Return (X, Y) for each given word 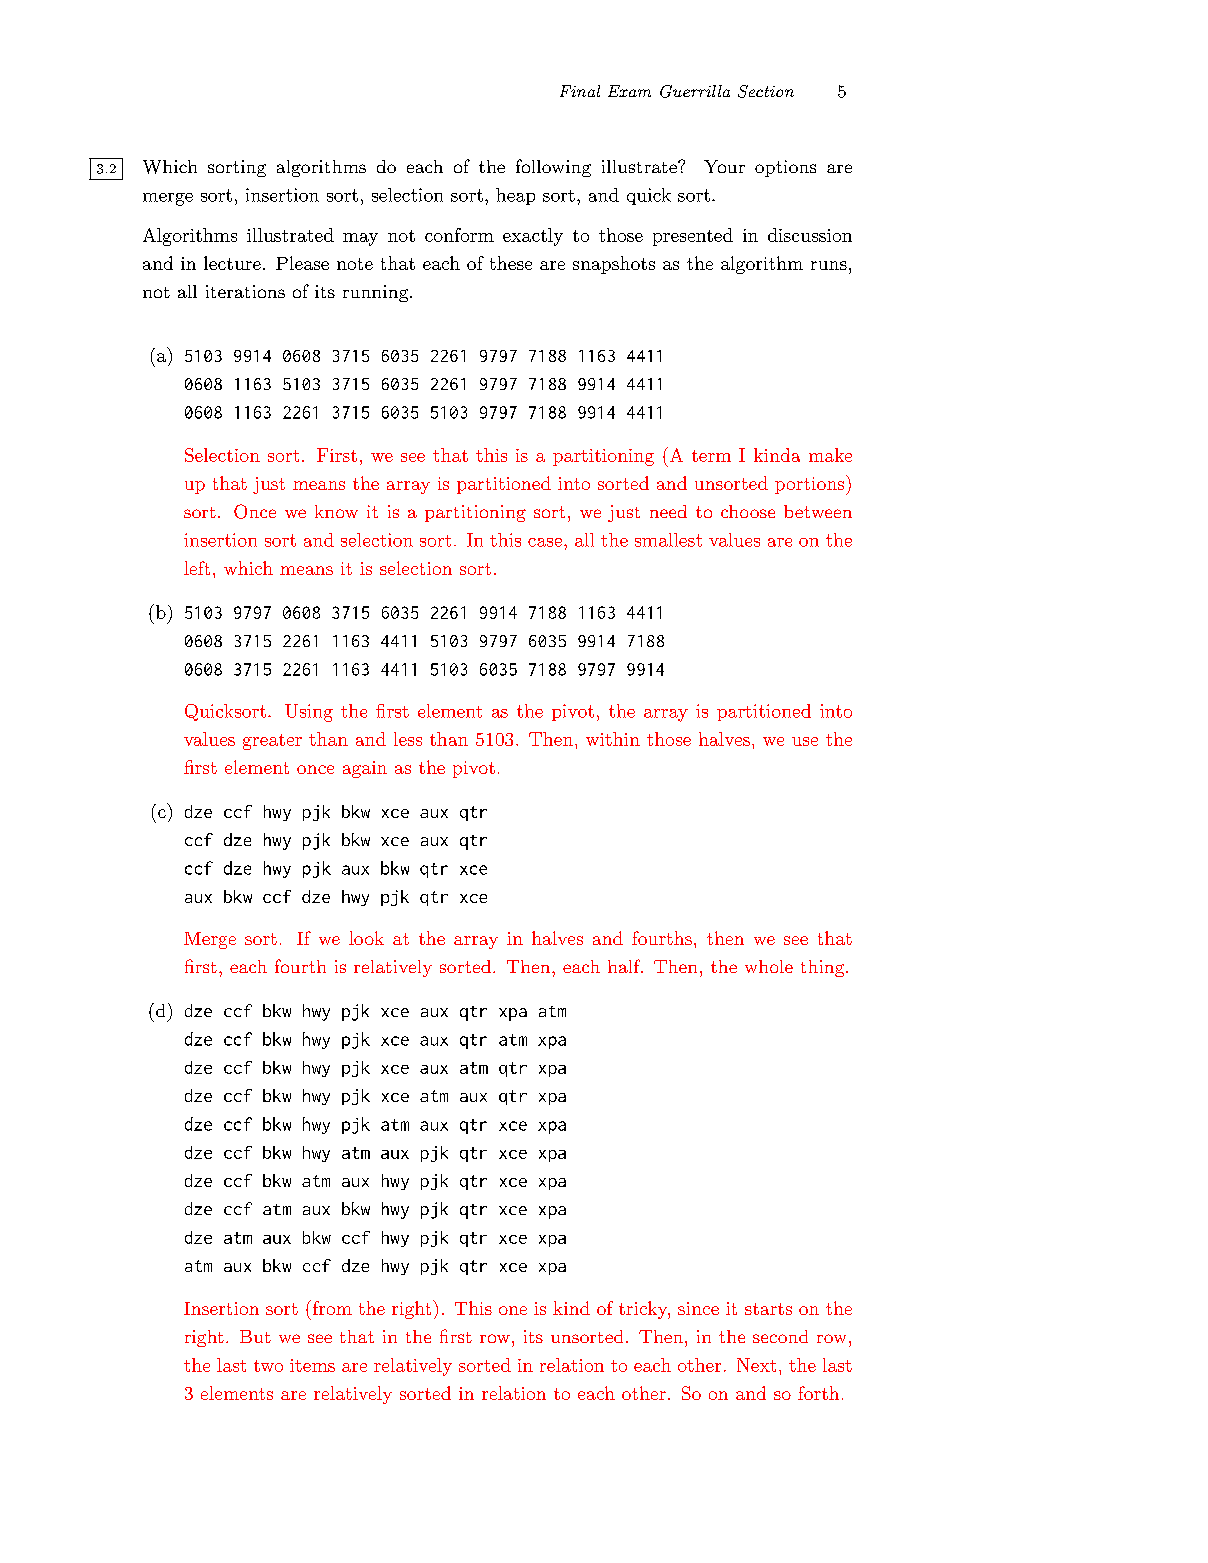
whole (769, 966)
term (711, 456)
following (553, 168)
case (545, 542)
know (336, 511)
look (366, 938)
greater (272, 742)
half (625, 966)
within (613, 739)
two (268, 1366)
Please (302, 263)
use (805, 741)
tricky (644, 1310)
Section (766, 91)
